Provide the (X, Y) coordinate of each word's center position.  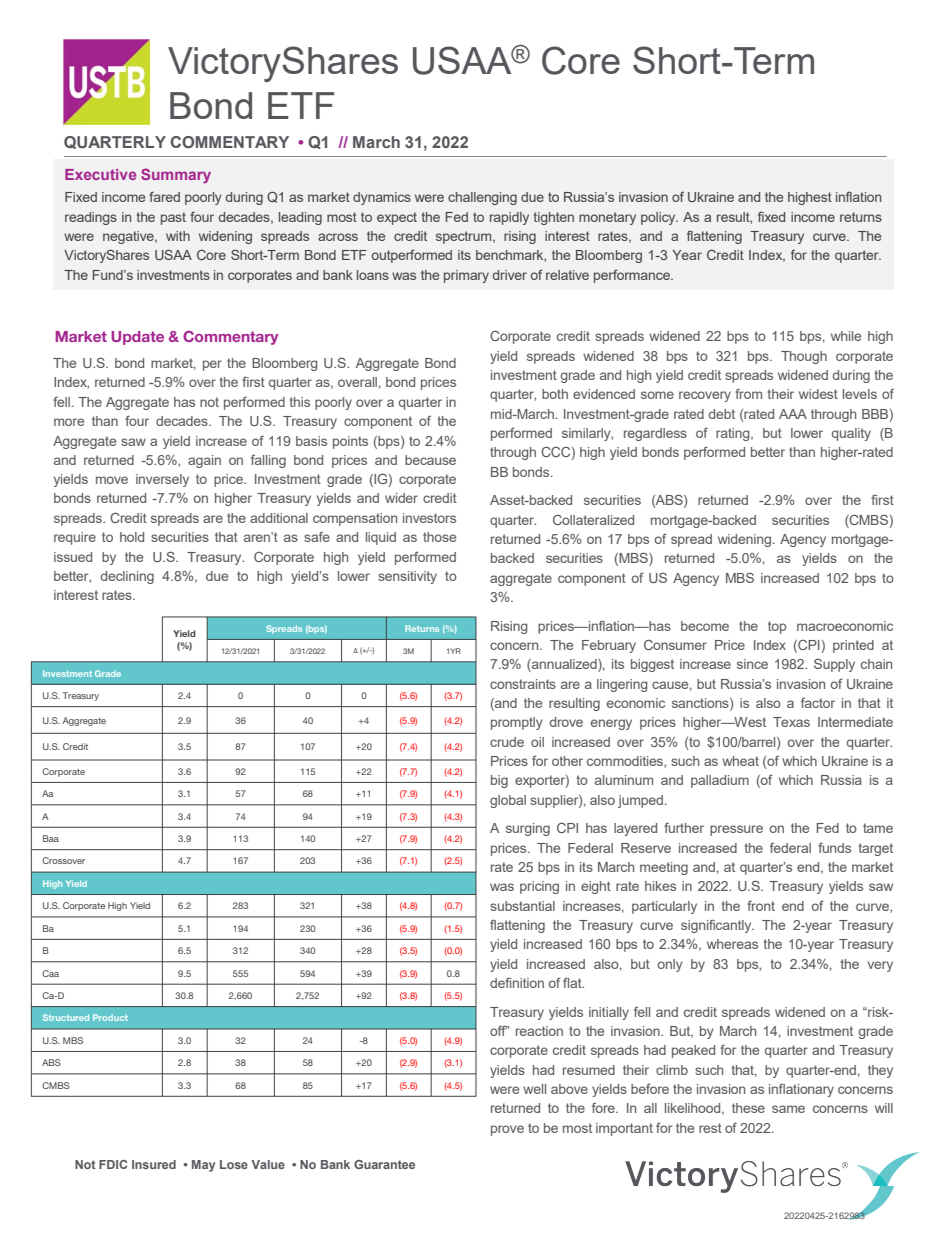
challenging (482, 198)
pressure (736, 830)
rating (734, 434)
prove (507, 1130)
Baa (51, 838)
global (508, 801)
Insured (154, 1164)
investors (429, 518)
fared (164, 196)
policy (659, 218)
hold (132, 537)
